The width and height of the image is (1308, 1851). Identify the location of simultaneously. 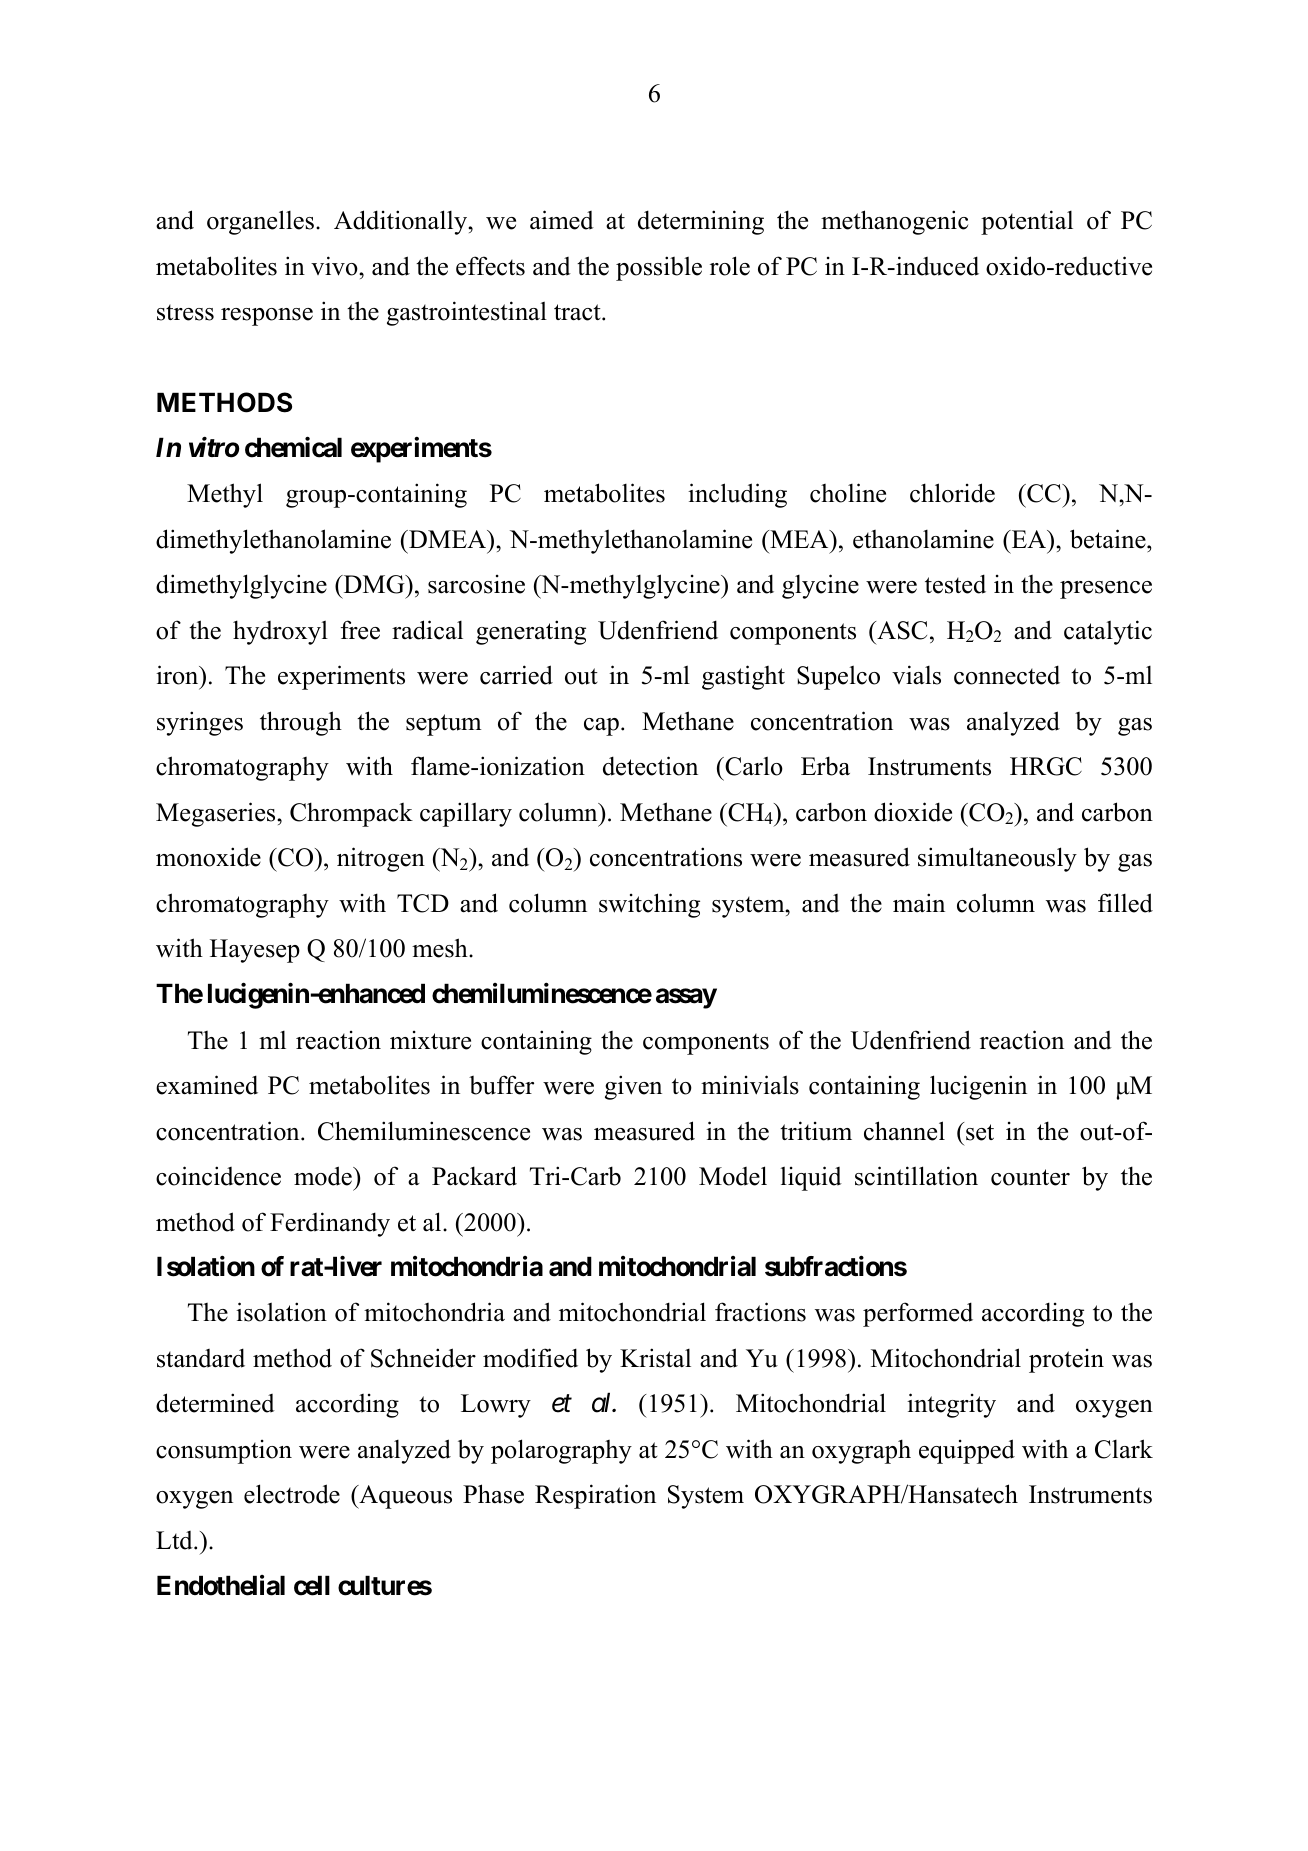
(997, 859).
